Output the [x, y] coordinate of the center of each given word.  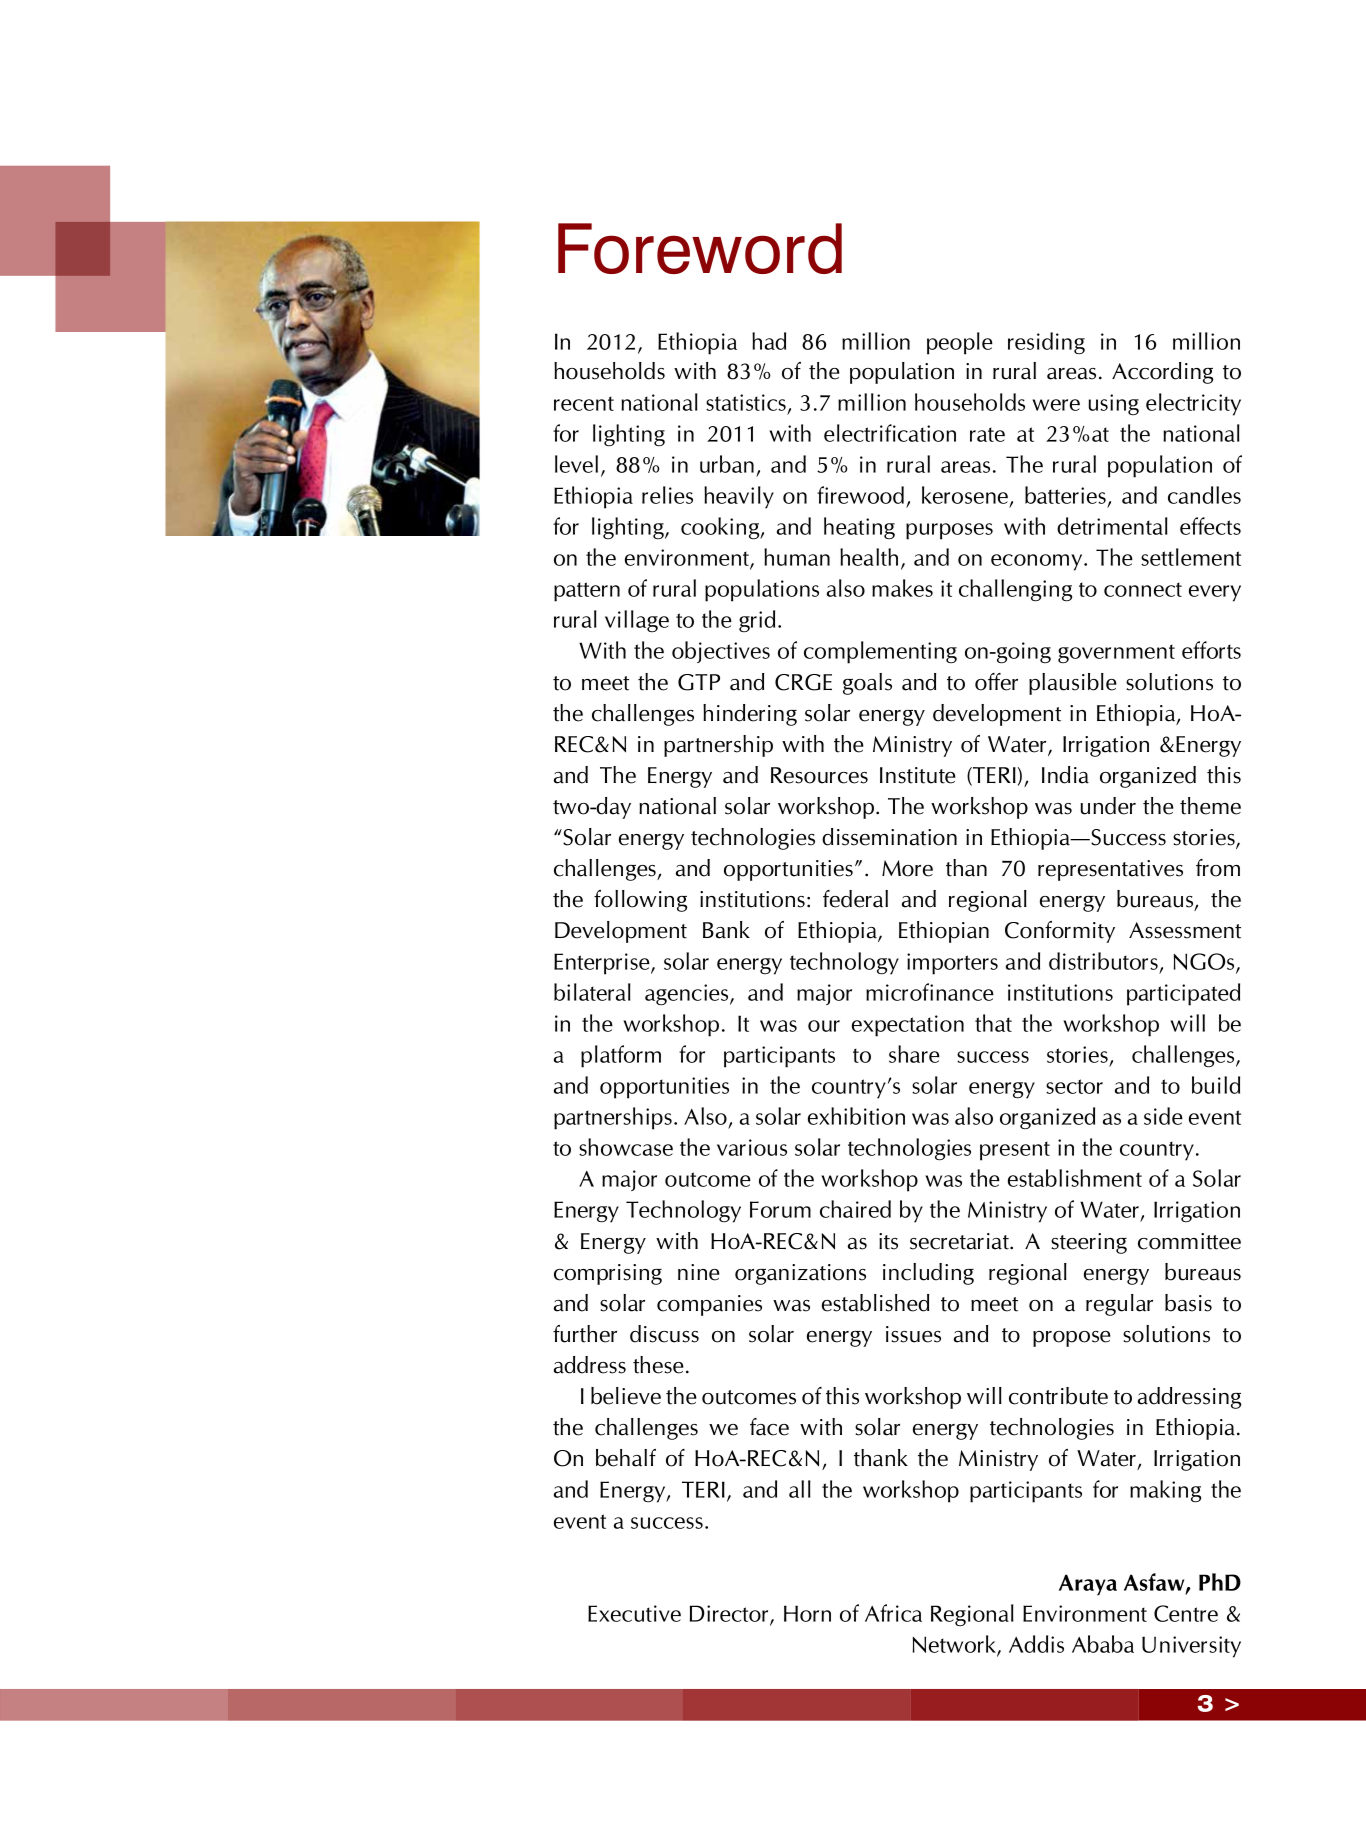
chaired [855, 1209]
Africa [893, 1613]
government [1116, 654]
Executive [634, 1613]
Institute [918, 775]
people [960, 343]
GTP [699, 682]
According [1162, 373]
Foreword [700, 248]
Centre [1186, 1613]
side [1163, 1116]
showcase [626, 1147]
